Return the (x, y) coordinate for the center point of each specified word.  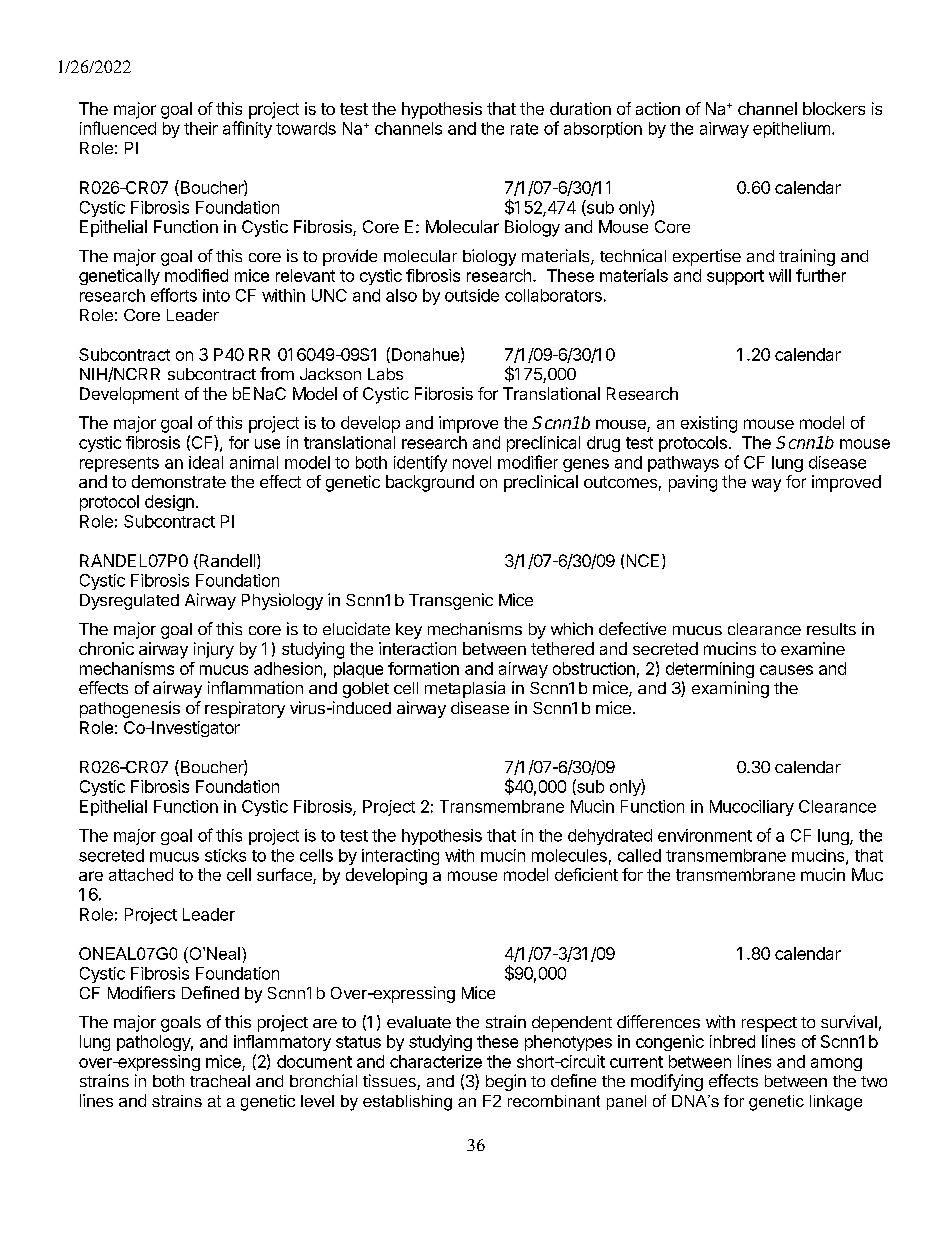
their (201, 128)
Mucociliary (752, 808)
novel (472, 462)
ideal (206, 462)
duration (580, 108)
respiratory (245, 709)
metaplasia (465, 689)
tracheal (220, 1081)
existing (709, 424)
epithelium (791, 130)
